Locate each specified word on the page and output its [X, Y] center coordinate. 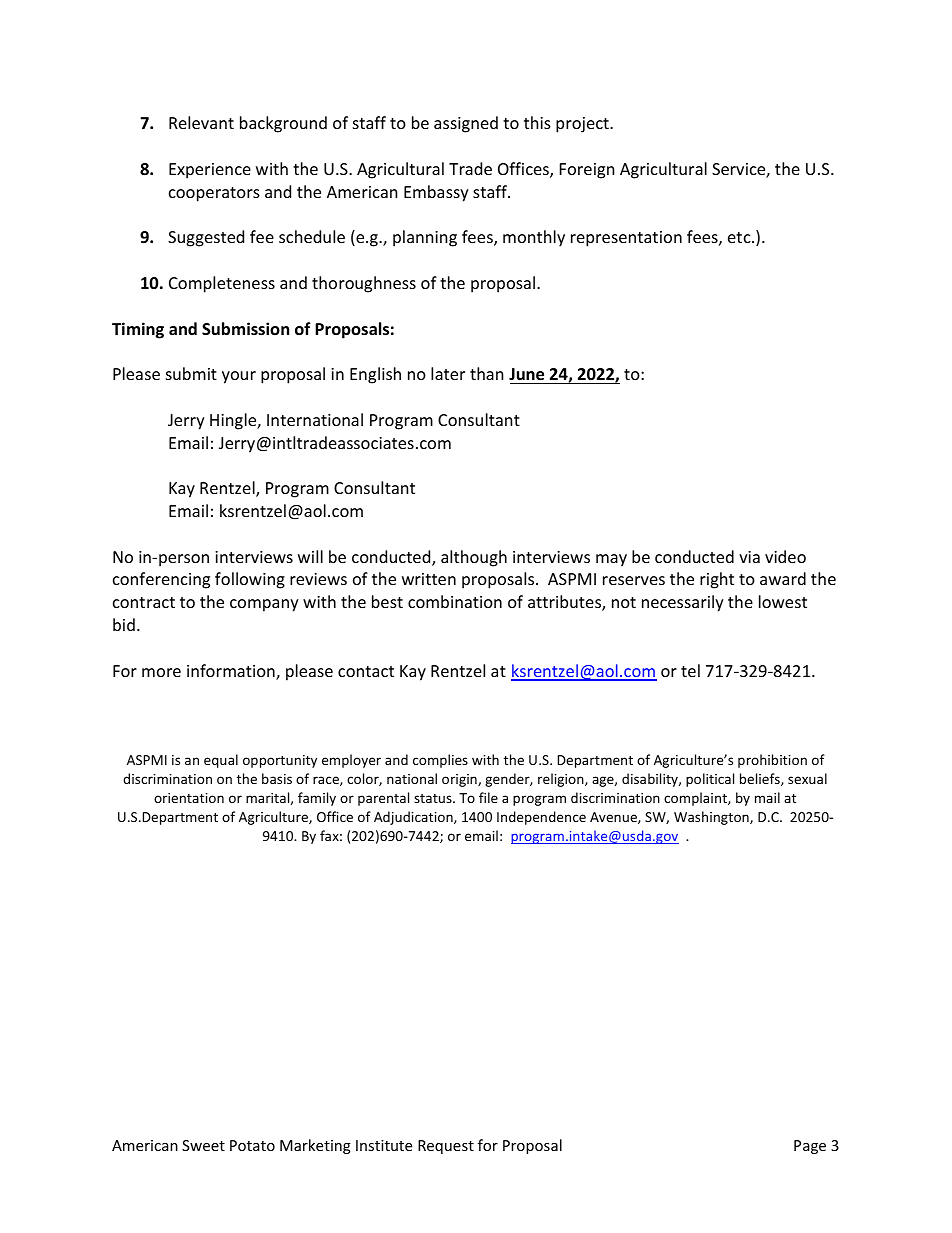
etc [740, 237]
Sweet [203, 1145]
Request [446, 1147]
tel [690, 670]
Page [810, 1147]
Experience [210, 171]
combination [455, 601]
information [232, 672]
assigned [466, 124]
